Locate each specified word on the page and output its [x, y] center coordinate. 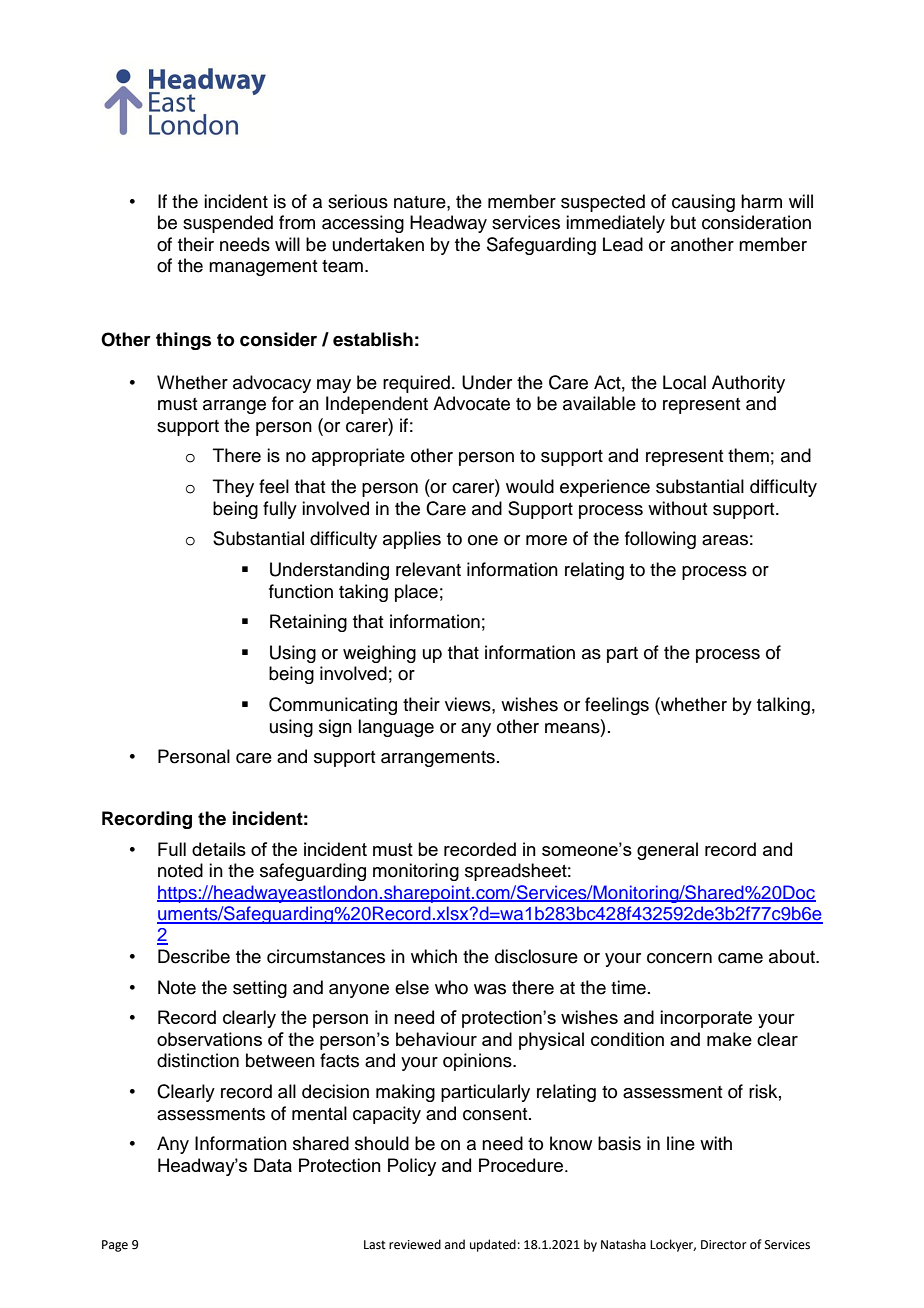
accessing [363, 224]
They [233, 488]
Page [115, 1246]
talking [783, 706]
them [748, 455]
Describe [194, 956]
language [396, 728]
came [740, 958]
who [451, 987]
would [530, 486]
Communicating [333, 706]
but [683, 222]
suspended [228, 224]
